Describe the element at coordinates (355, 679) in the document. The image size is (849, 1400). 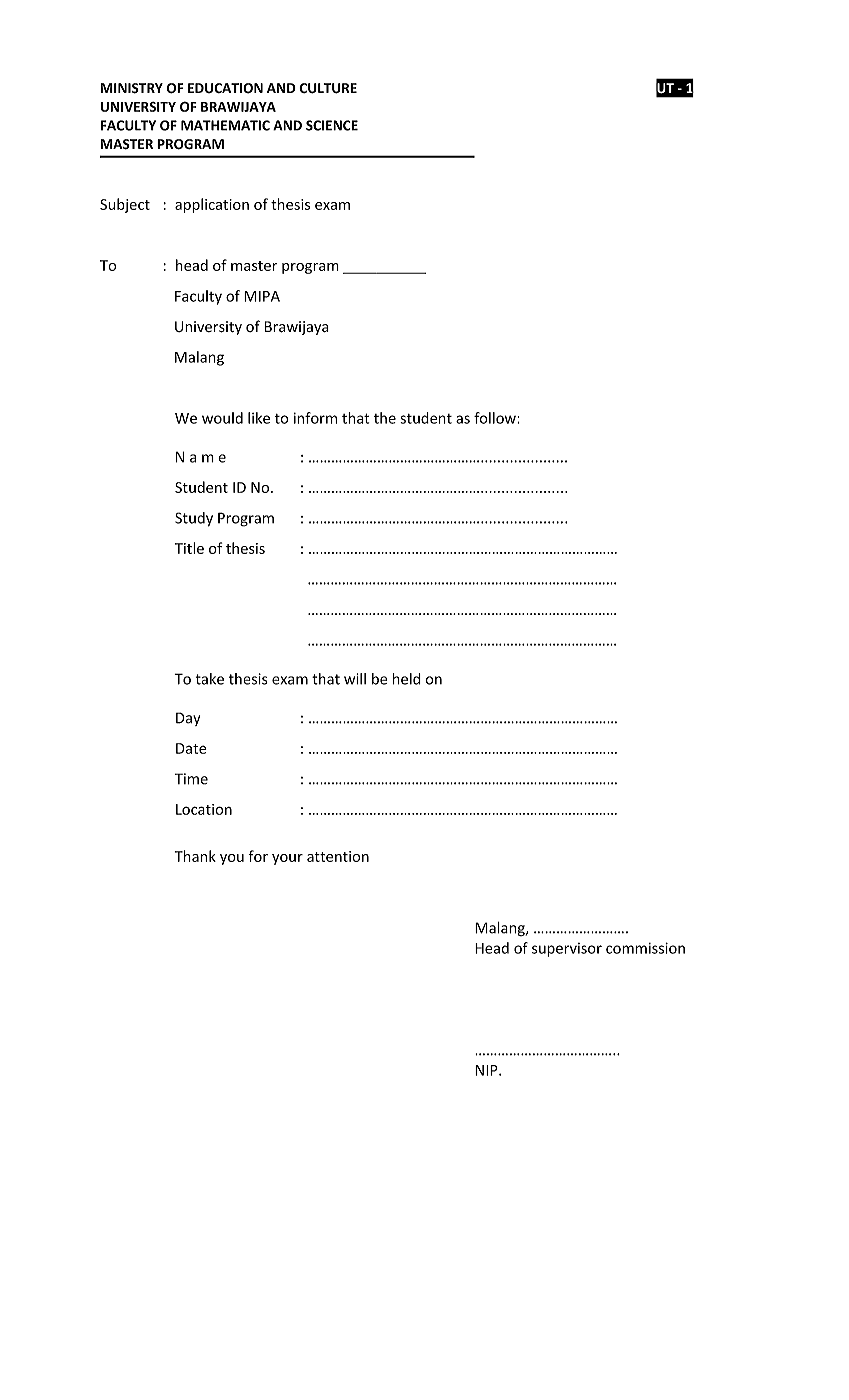
I see `will` at that location.
